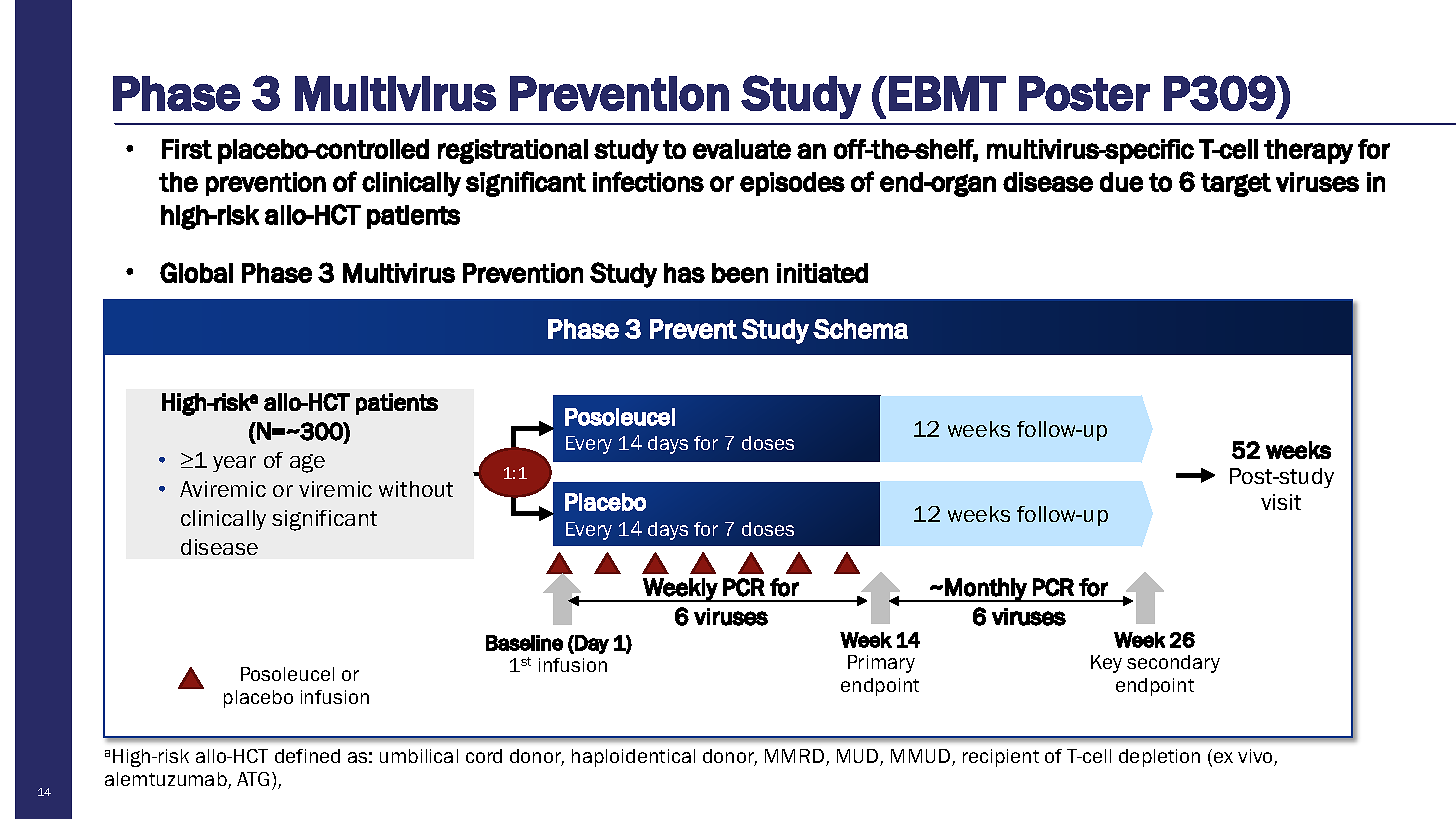 Image resolution: width=1456 pixels, height=819 pixels. Describe the element at coordinates (524, 643) in the screenshot. I see `Baseline` at that location.
